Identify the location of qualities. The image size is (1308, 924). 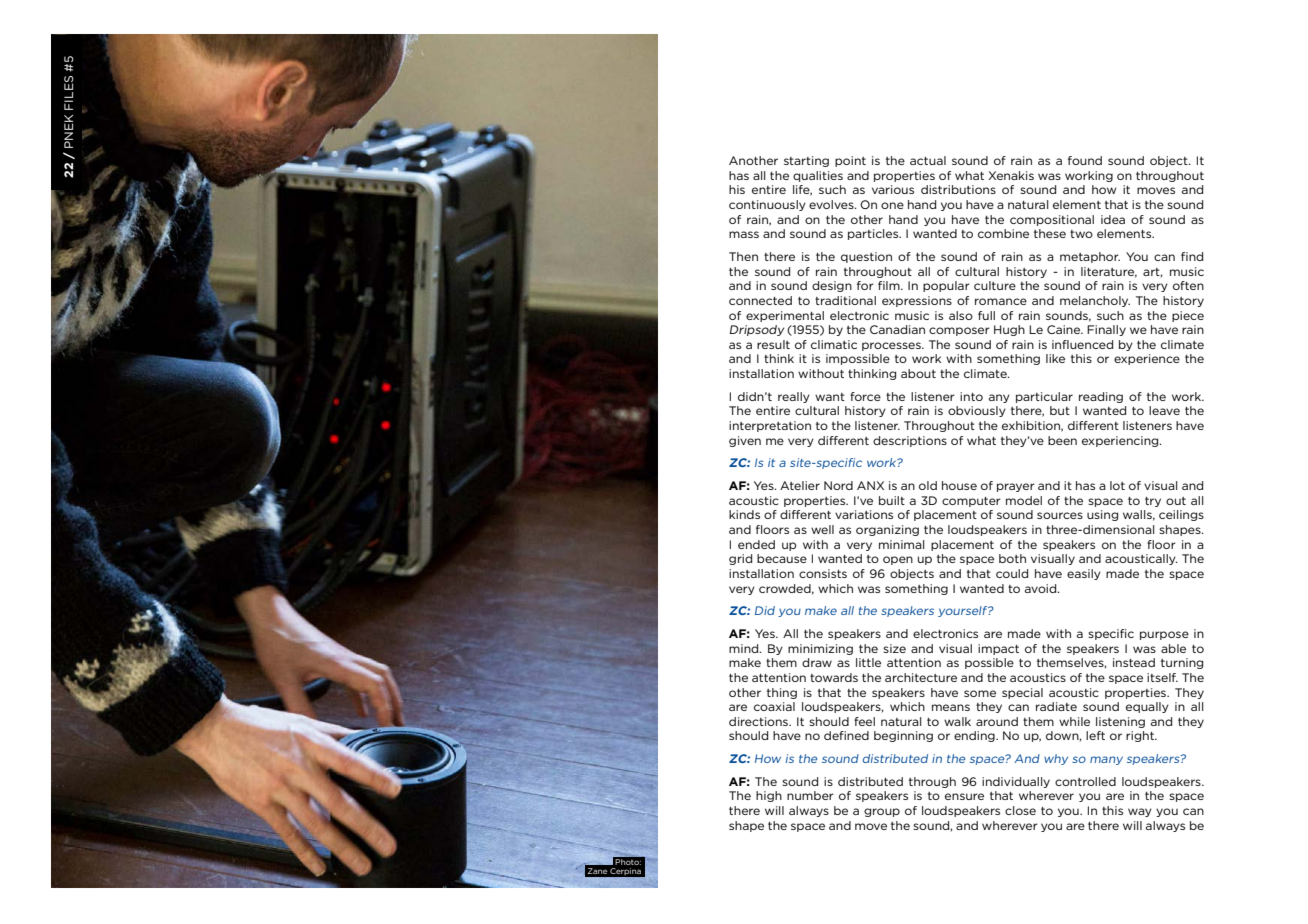
(818, 176).
